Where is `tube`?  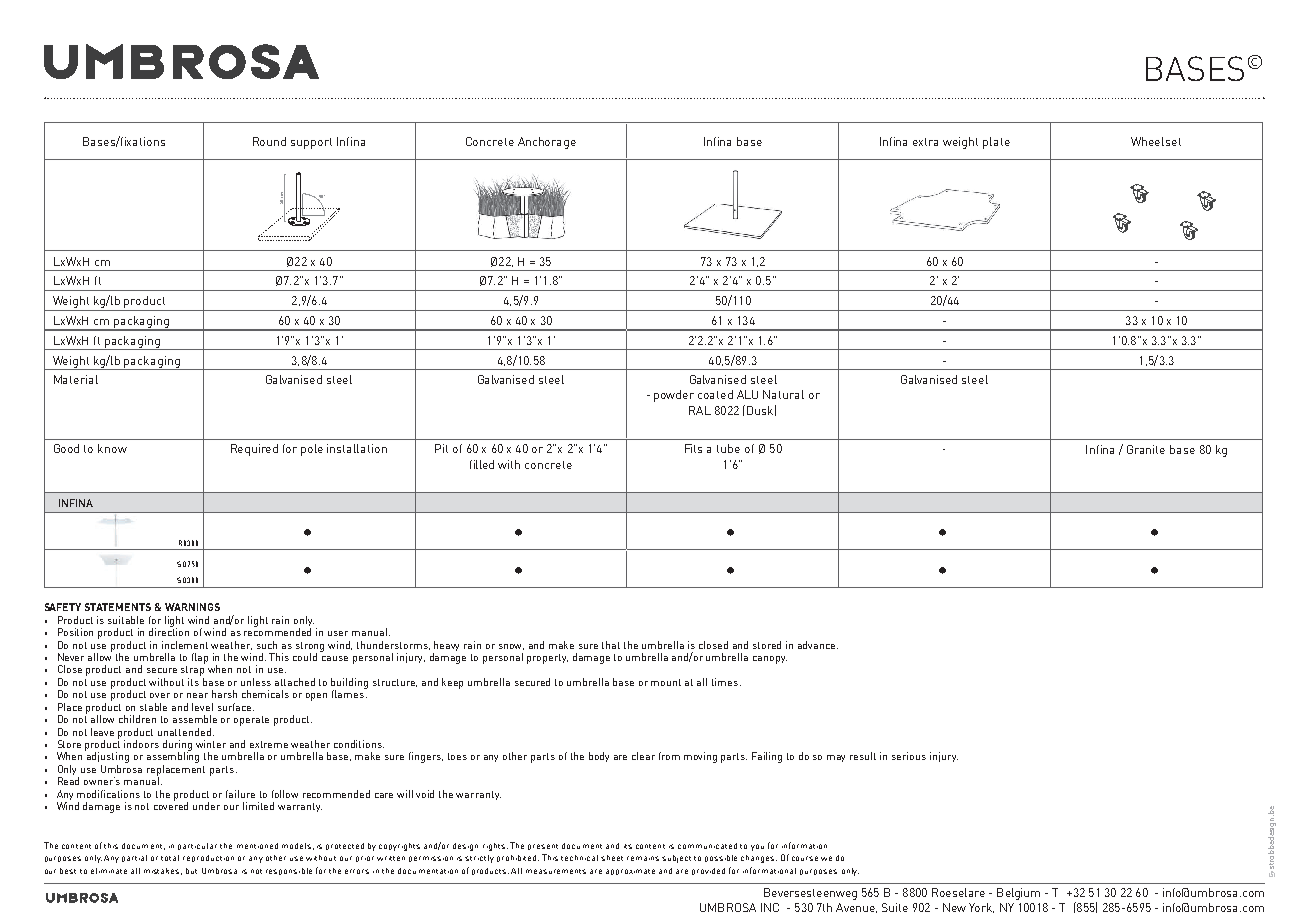 tube is located at coordinates (728, 448).
